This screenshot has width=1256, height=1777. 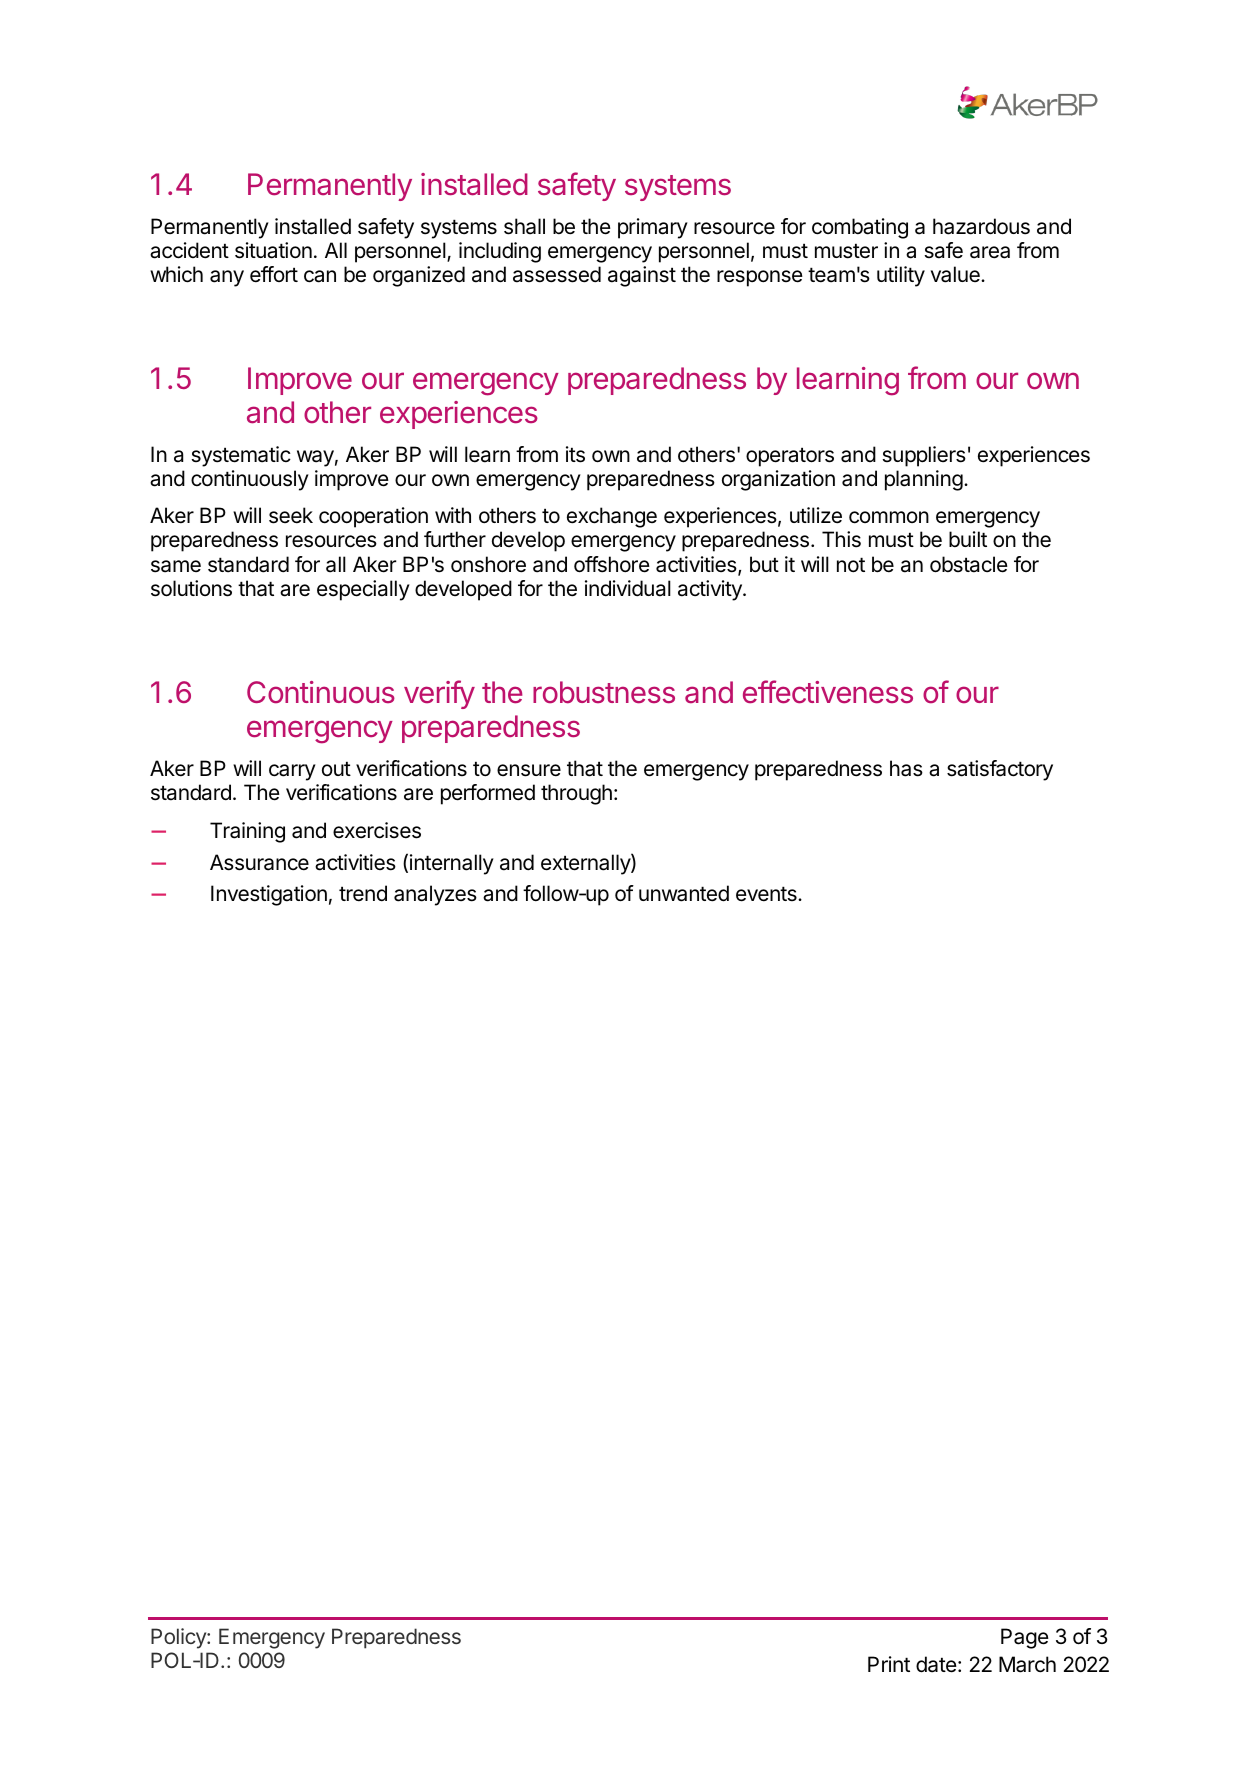 I want to click on Investigation, so click(x=269, y=895).
